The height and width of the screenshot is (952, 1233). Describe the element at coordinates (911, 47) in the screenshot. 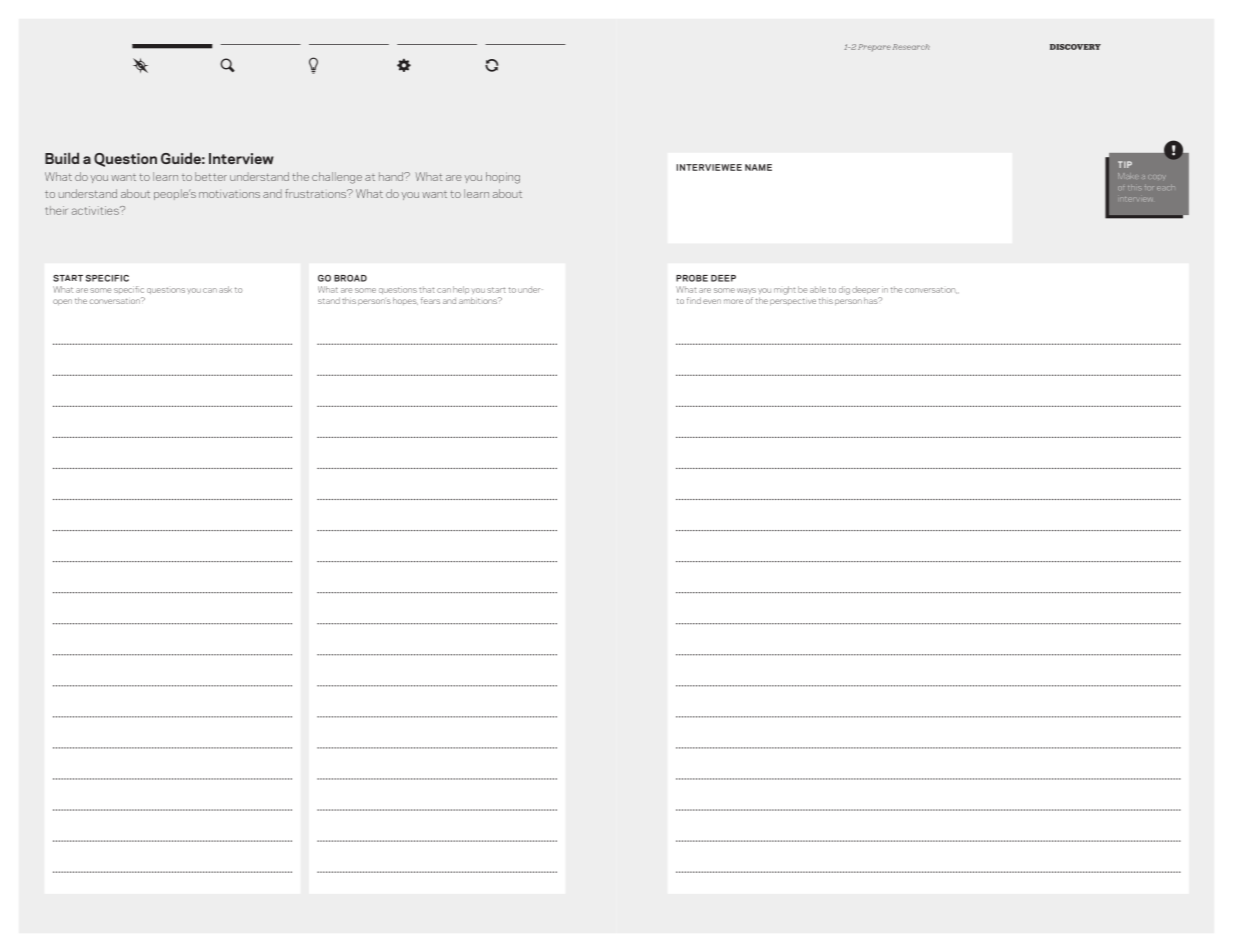

I see `Research` at that location.
